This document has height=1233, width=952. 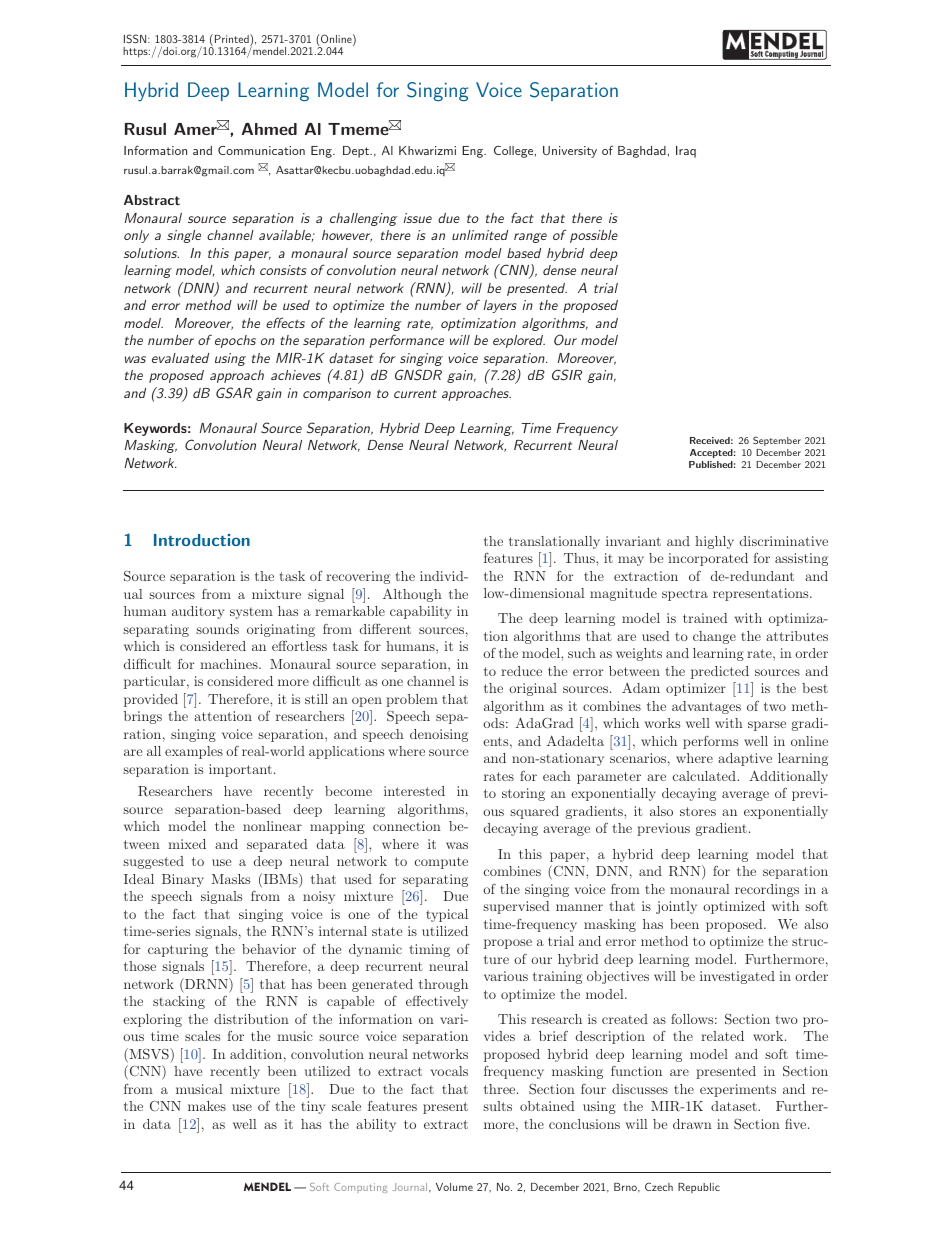 What do you see at coordinates (269, 129) in the document?
I see `Ahmed` at bounding box center [269, 129].
